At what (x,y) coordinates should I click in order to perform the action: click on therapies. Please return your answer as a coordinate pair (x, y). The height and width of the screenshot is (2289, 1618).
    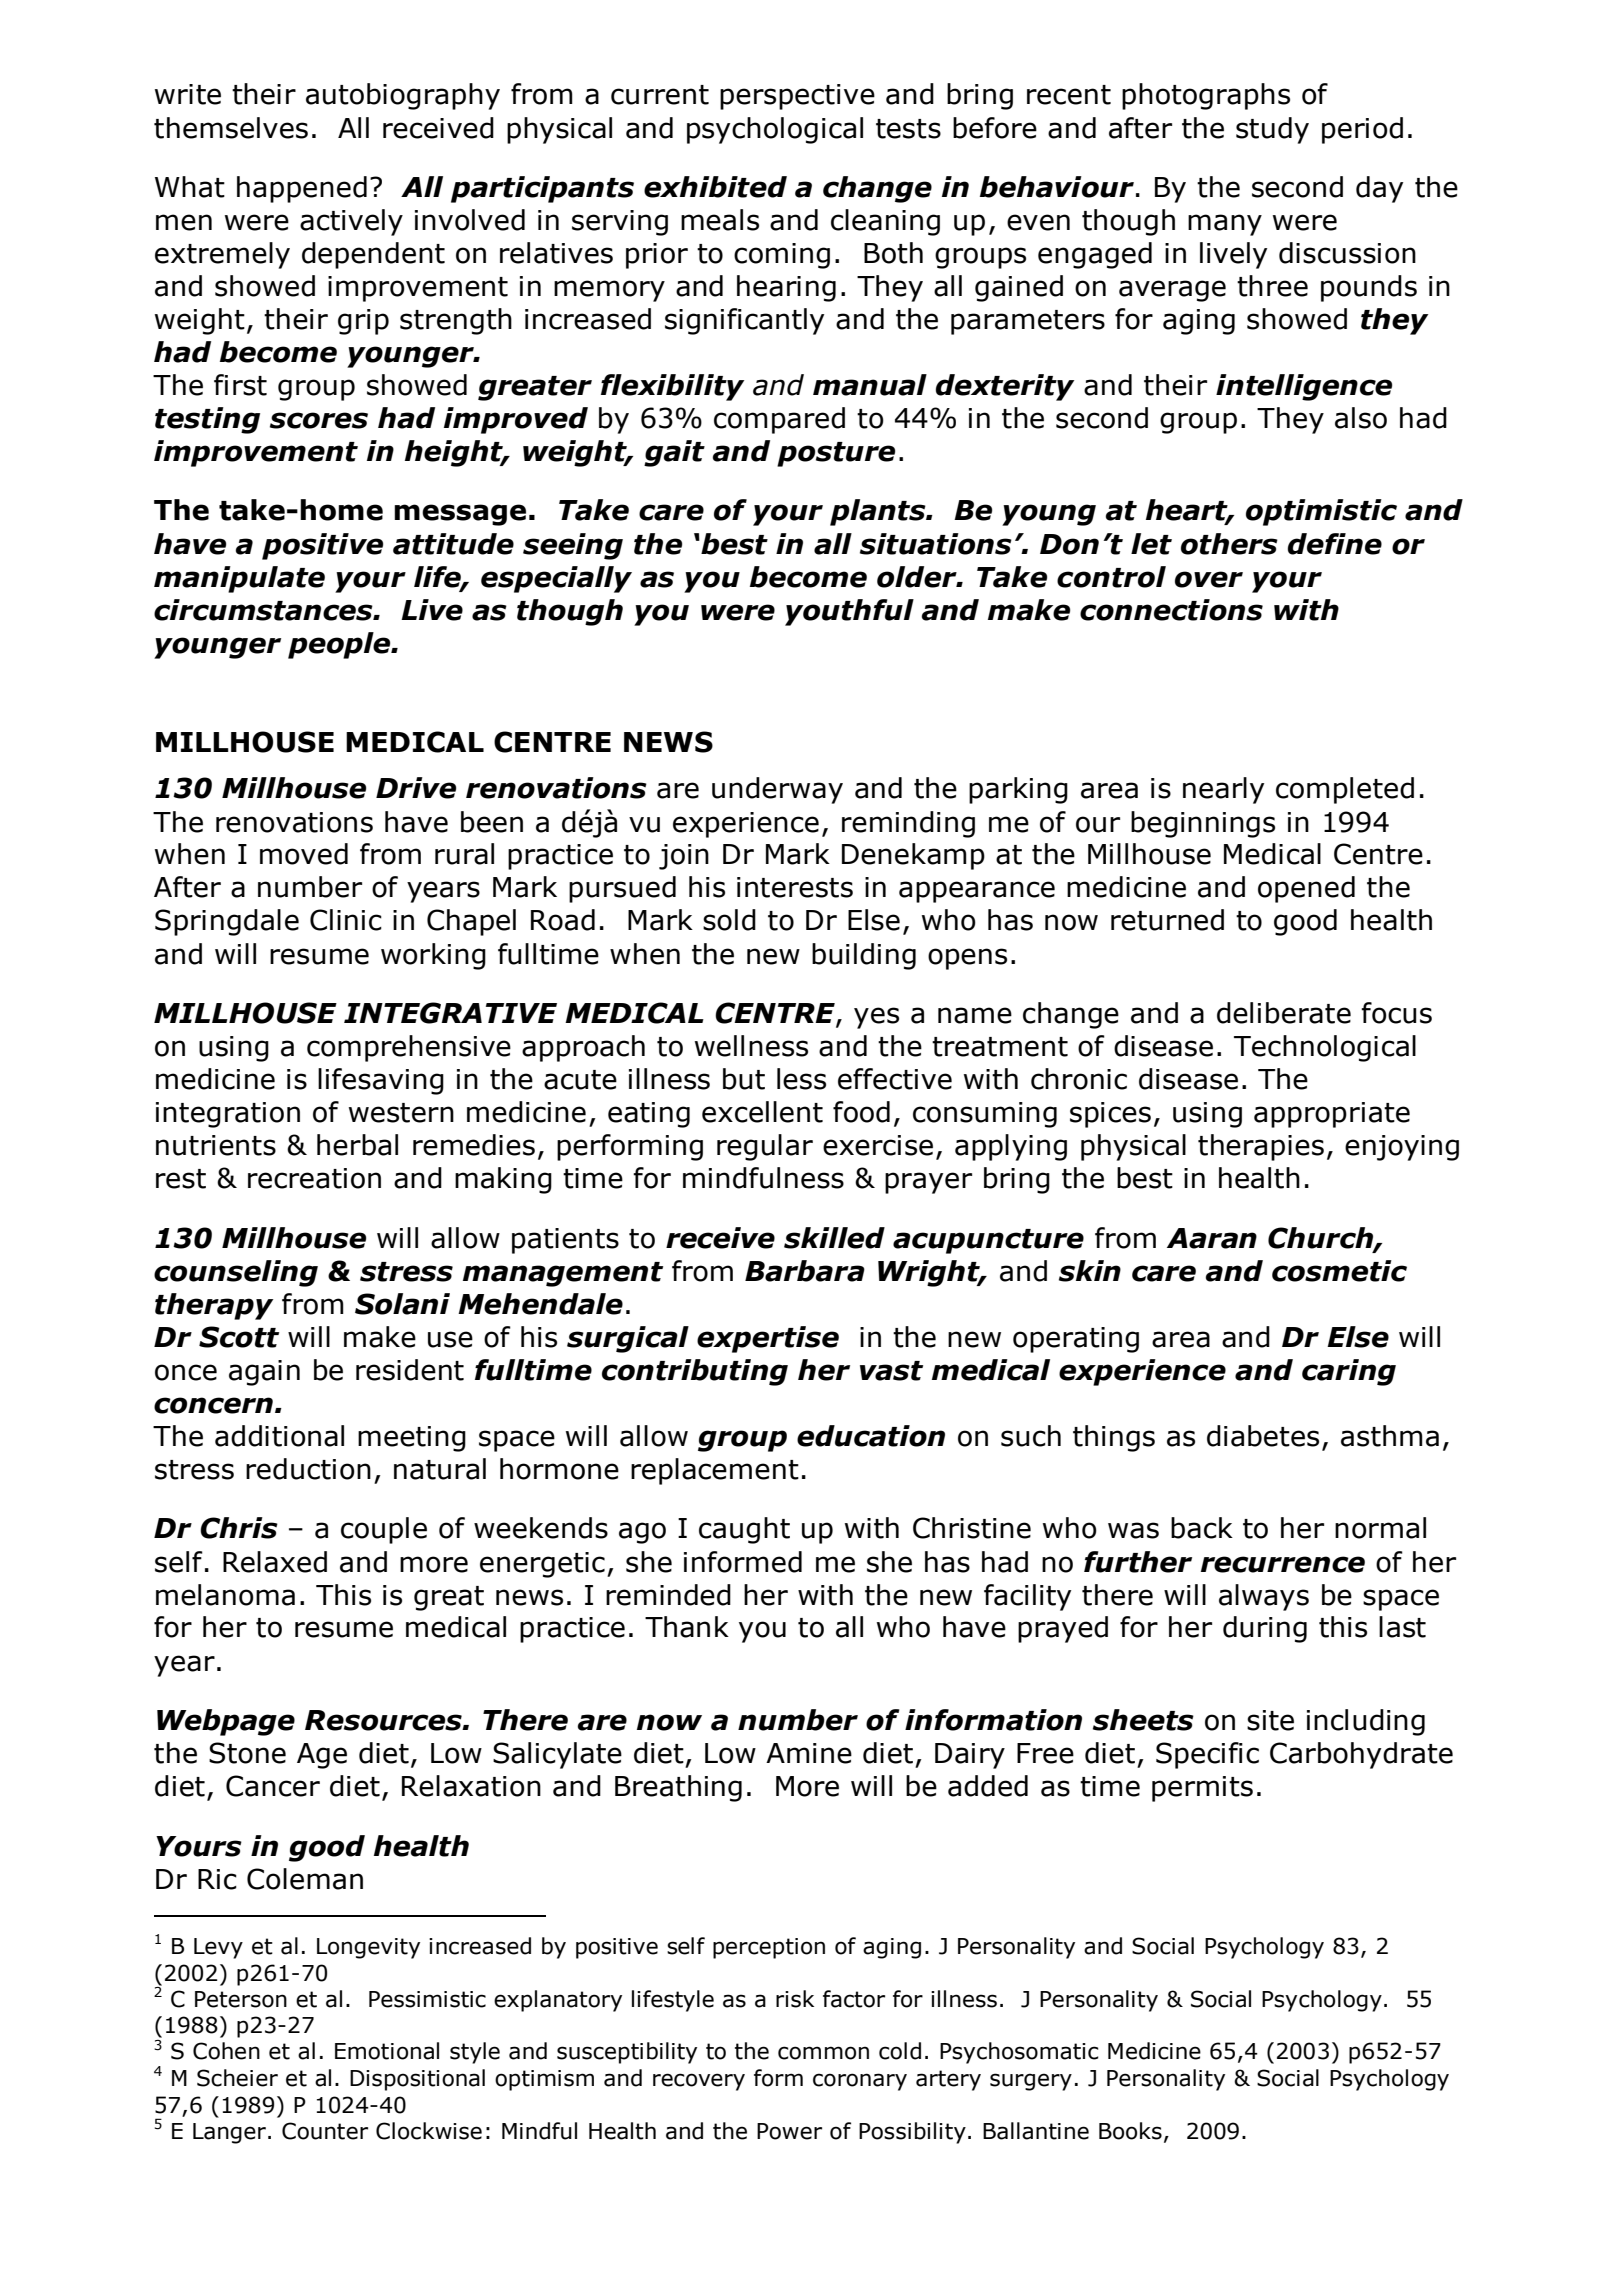
    Looking at the image, I should click on (1261, 1147).
